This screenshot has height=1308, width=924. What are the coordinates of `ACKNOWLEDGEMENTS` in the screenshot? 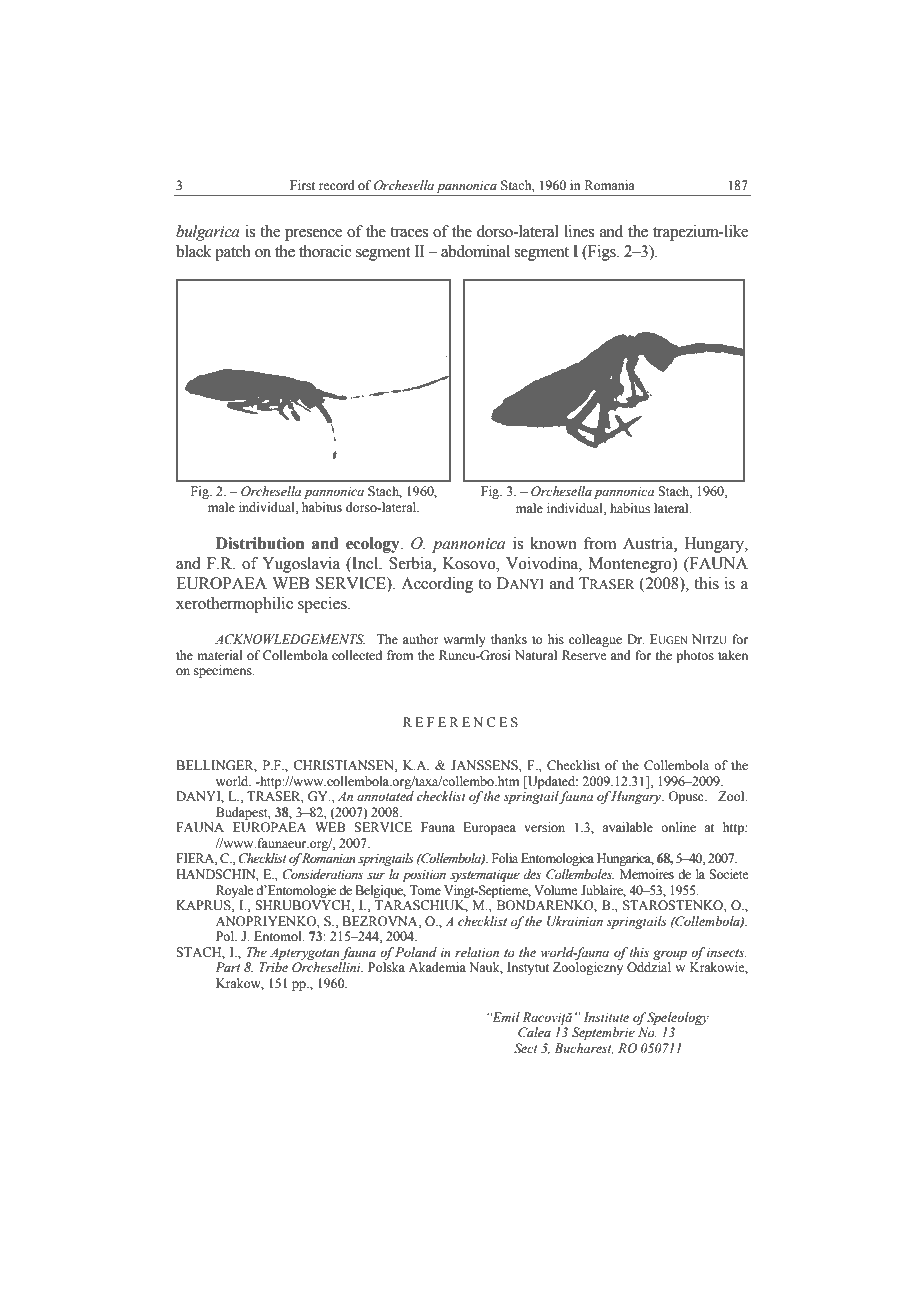 It's located at (290, 639).
